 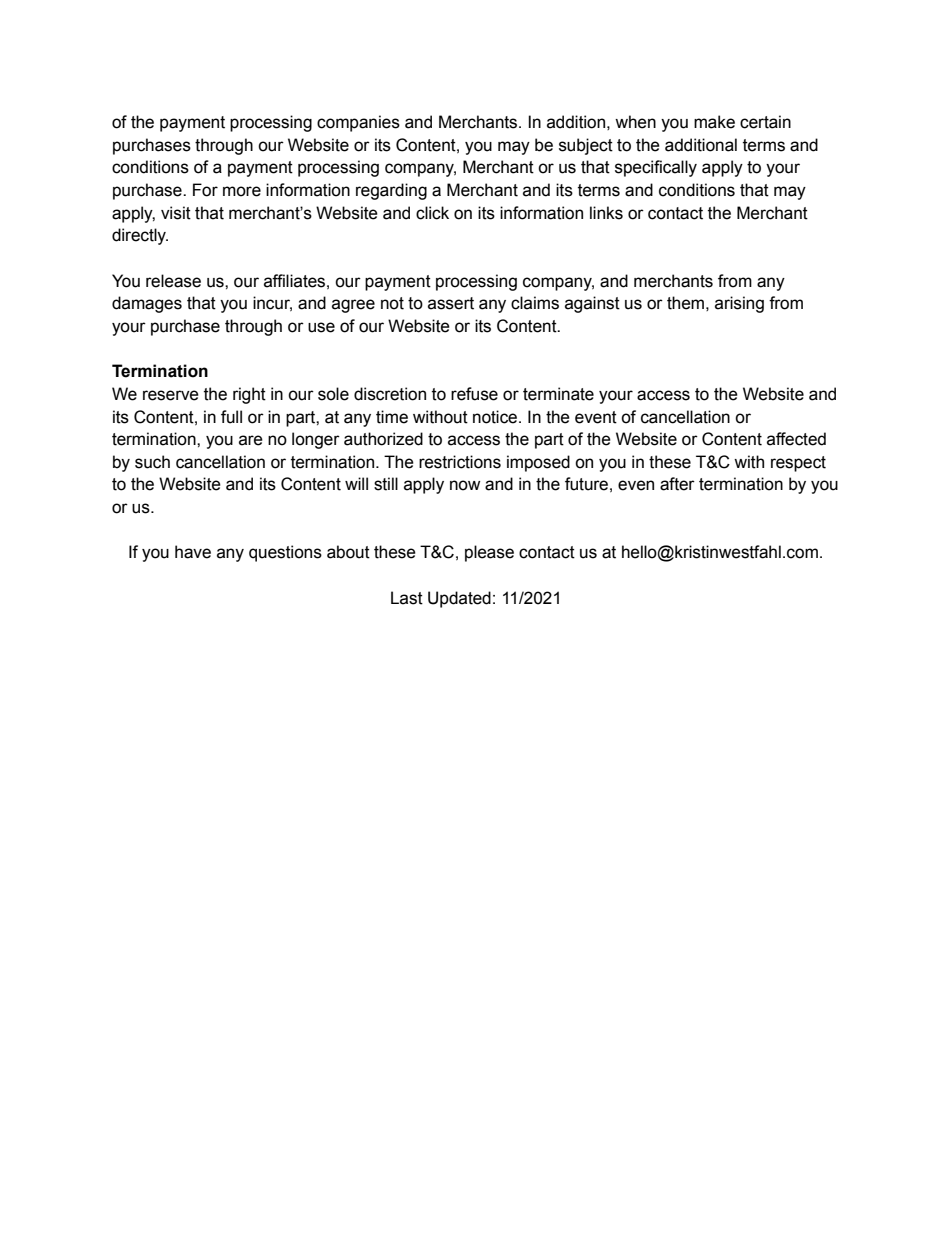 What do you see at coordinates (358, 123) in the screenshot?
I see `companies` at bounding box center [358, 123].
